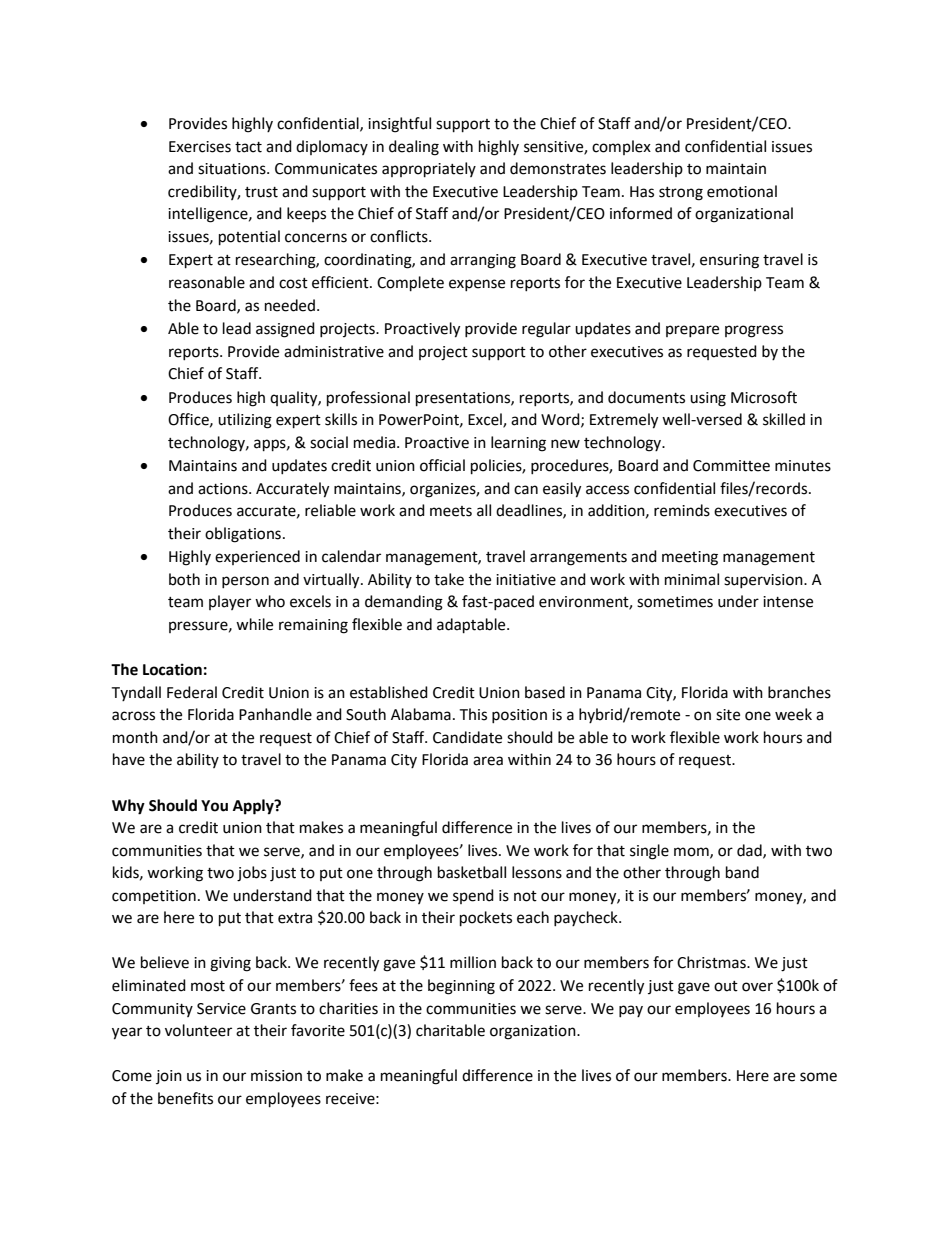 The image size is (952, 1233). I want to click on You, so click(214, 806).
